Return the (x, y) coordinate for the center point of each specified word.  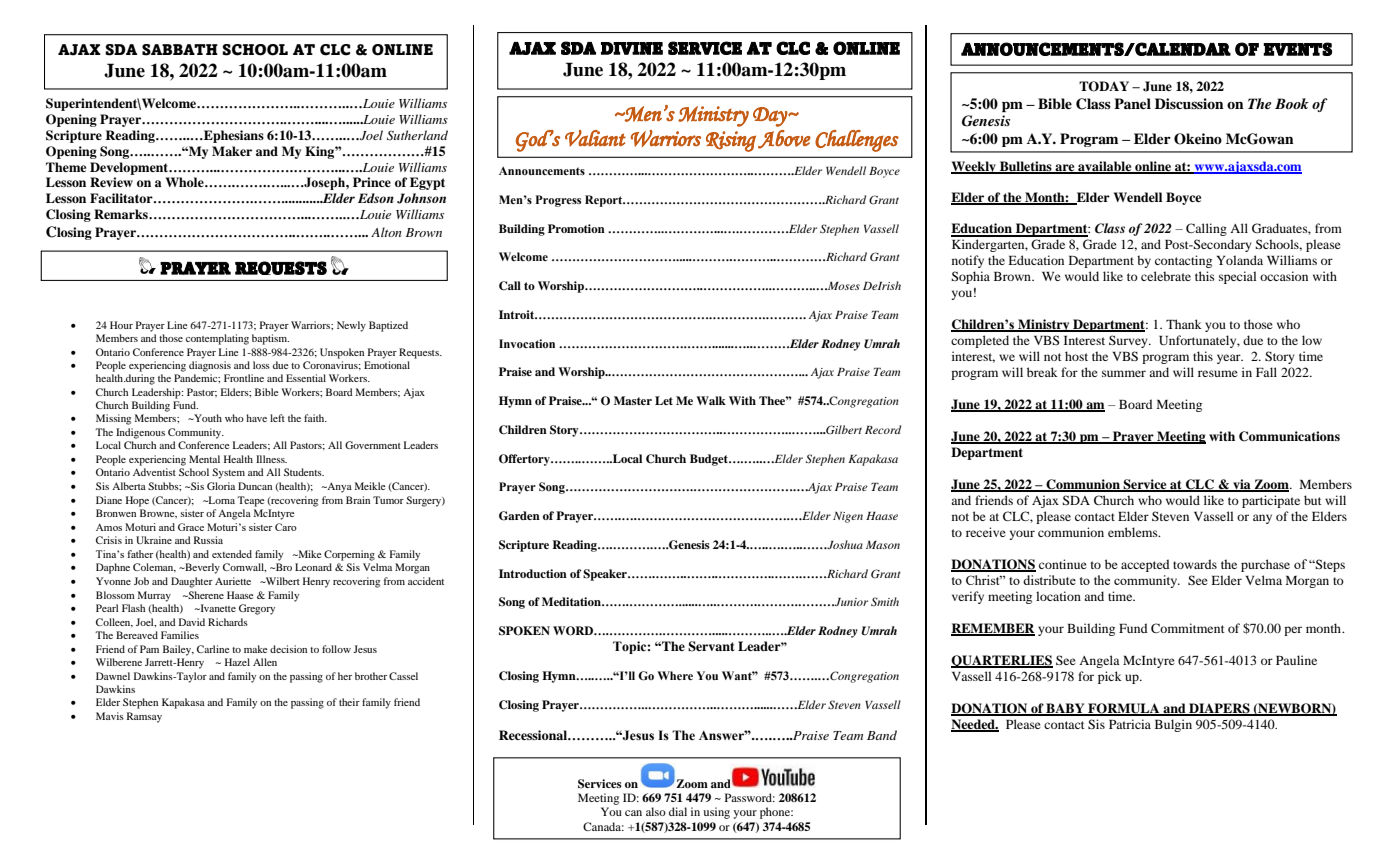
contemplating (217, 339)
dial (678, 811)
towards (1195, 564)
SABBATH (180, 50)
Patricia (1130, 724)
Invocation (527, 344)
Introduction (533, 573)
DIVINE (632, 48)
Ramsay (144, 717)
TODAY (1104, 86)
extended (232, 554)
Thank (1184, 324)
